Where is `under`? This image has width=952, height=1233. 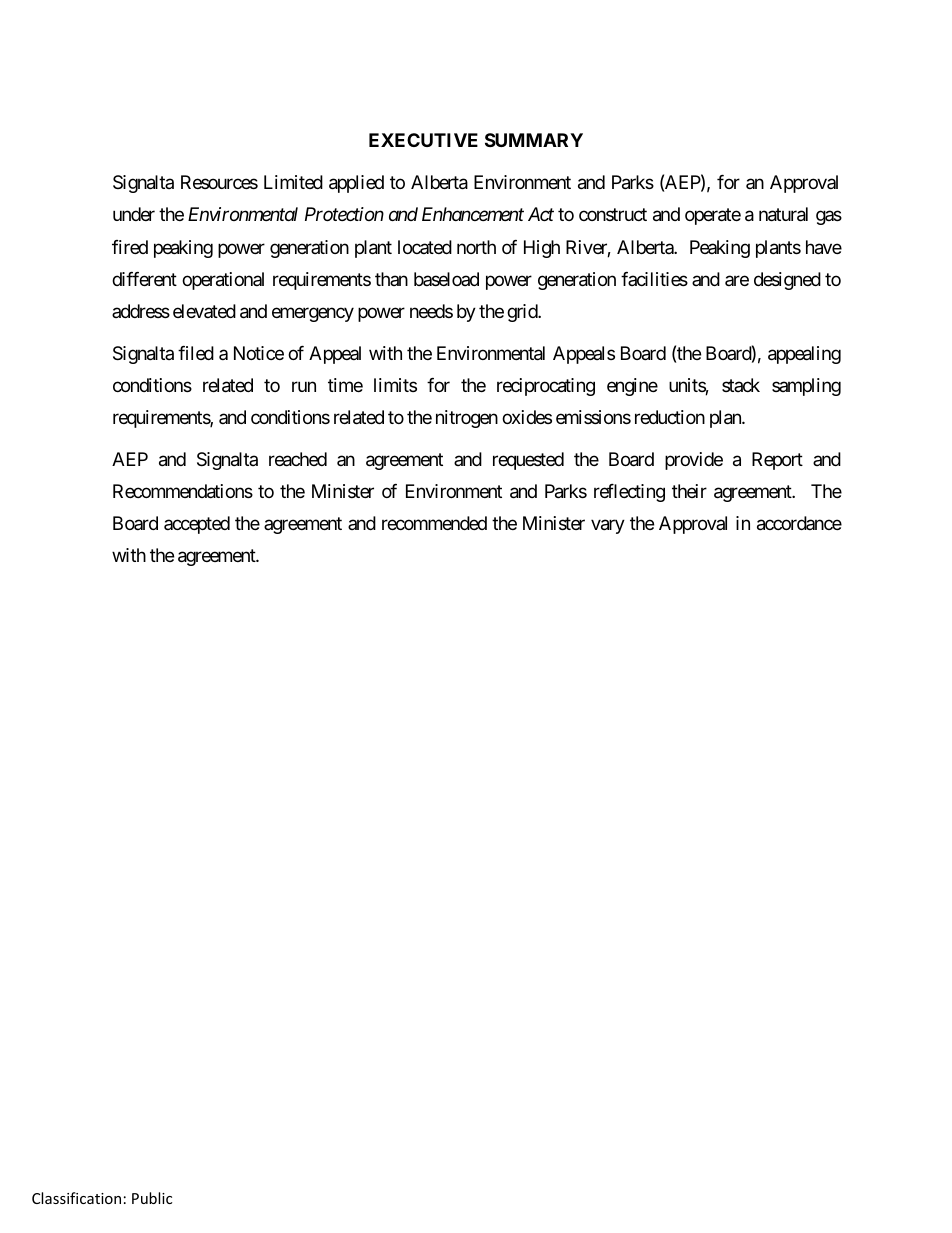
under is located at coordinates (134, 214).
